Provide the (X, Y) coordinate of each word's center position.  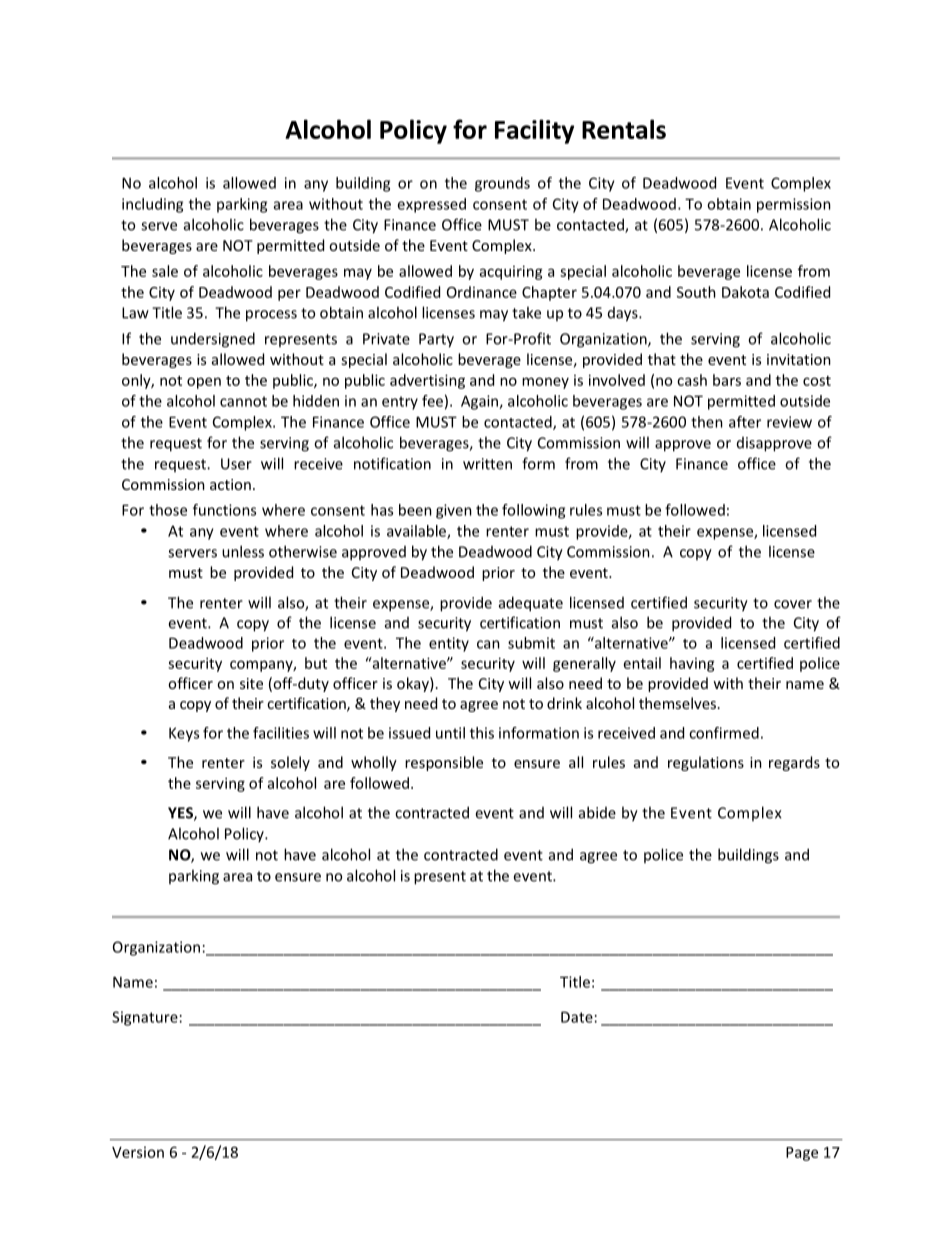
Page (802, 1154)
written (487, 464)
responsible (444, 763)
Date (577, 1017)
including (152, 205)
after (745, 422)
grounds (502, 184)
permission (794, 205)
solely (290, 763)
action (230, 484)
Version (138, 1152)
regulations (706, 763)
